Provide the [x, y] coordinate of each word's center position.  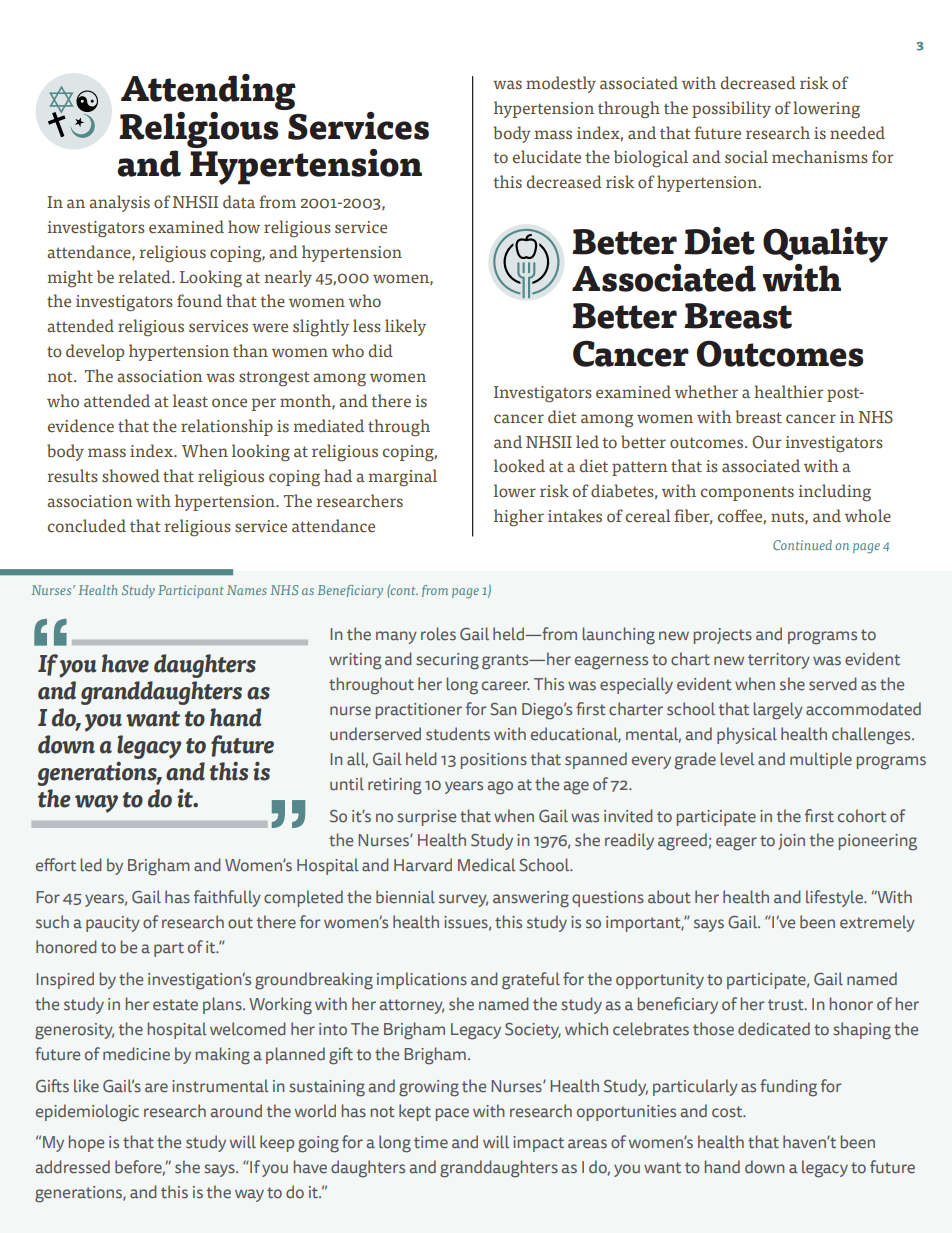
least [190, 401]
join [791, 842]
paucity [113, 924]
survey [463, 900]
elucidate [547, 157]
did [381, 350]
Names [247, 590]
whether [706, 392]
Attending [208, 93]
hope [86, 1143]
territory [779, 661]
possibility [731, 109]
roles [438, 634]
